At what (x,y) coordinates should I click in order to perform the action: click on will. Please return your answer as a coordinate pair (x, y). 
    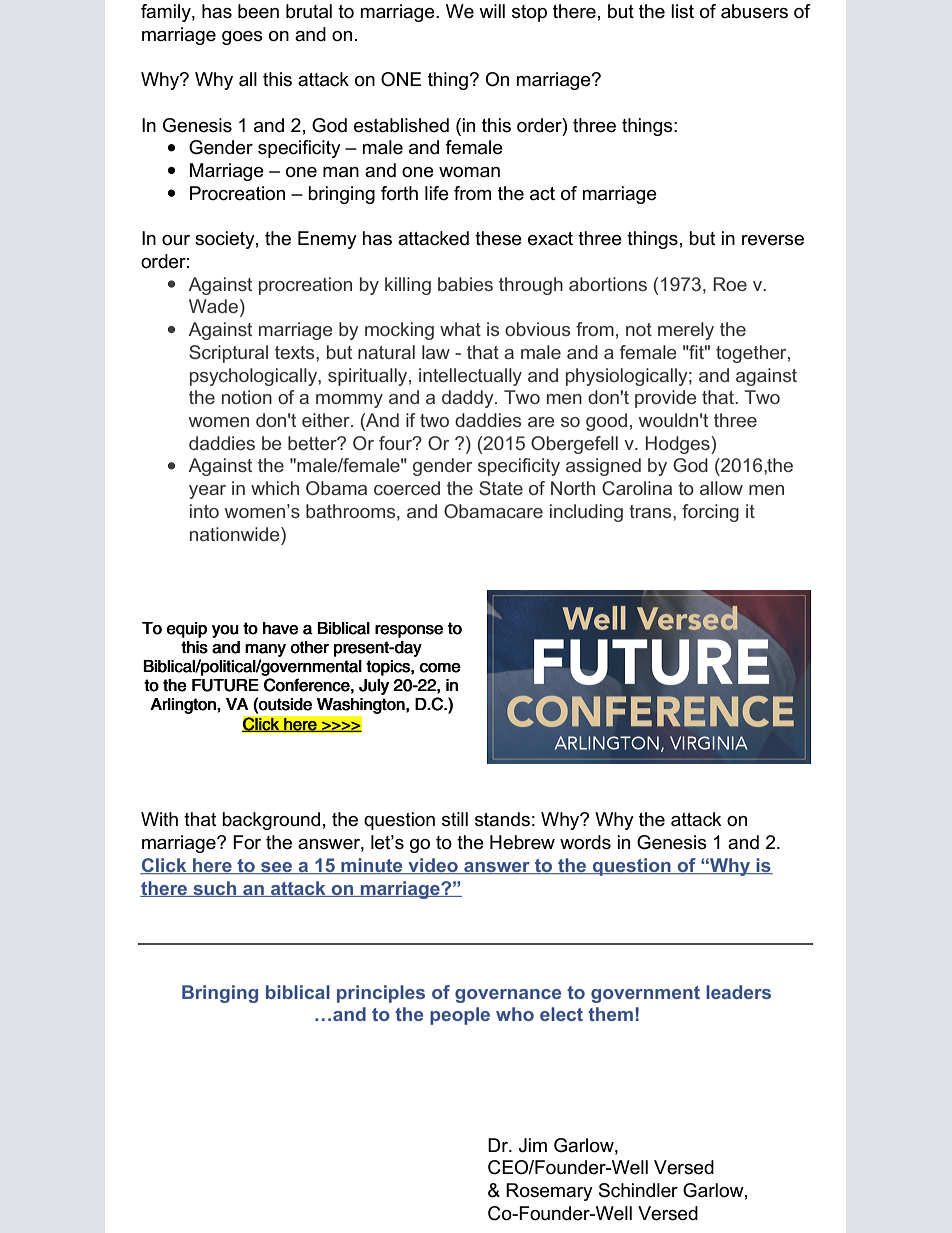
    Looking at the image, I should click on (492, 11).
